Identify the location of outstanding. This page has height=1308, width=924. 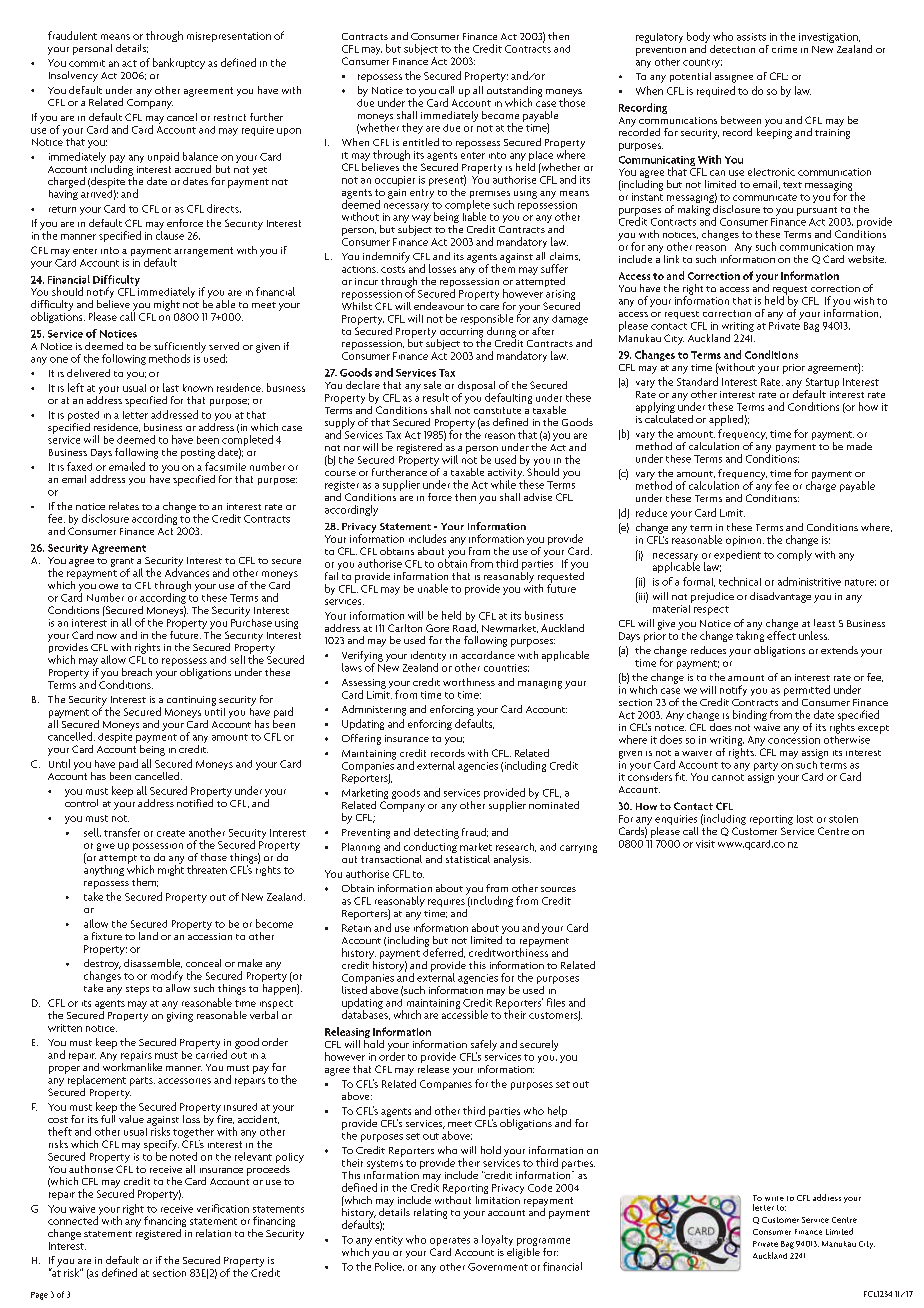
(514, 92).
